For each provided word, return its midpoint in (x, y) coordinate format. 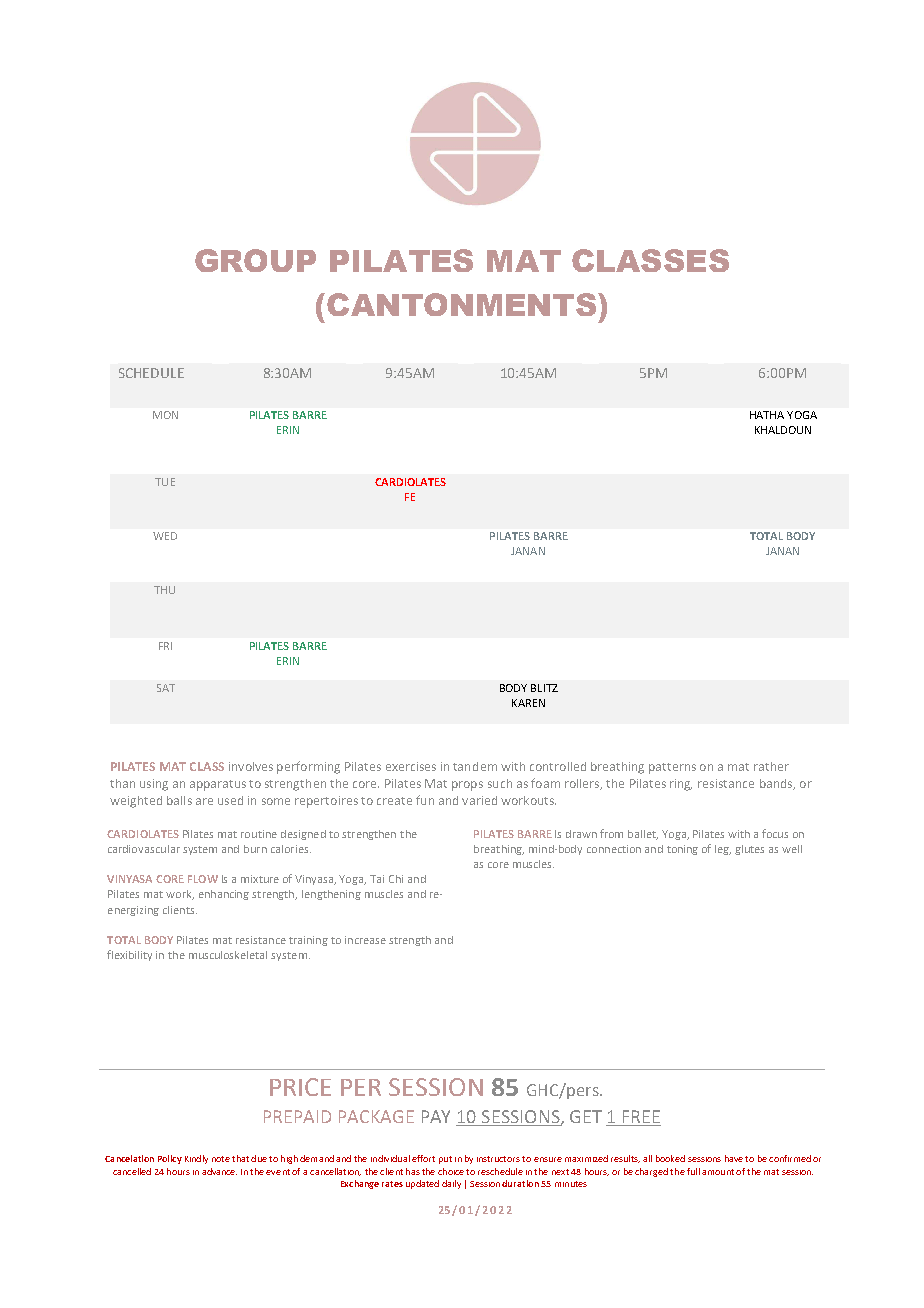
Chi (396, 879)
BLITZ (544, 688)
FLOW (203, 879)
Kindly (196, 1159)
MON (165, 415)
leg (723, 850)
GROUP (255, 260)
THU (164, 590)
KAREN (528, 703)
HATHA (767, 415)
